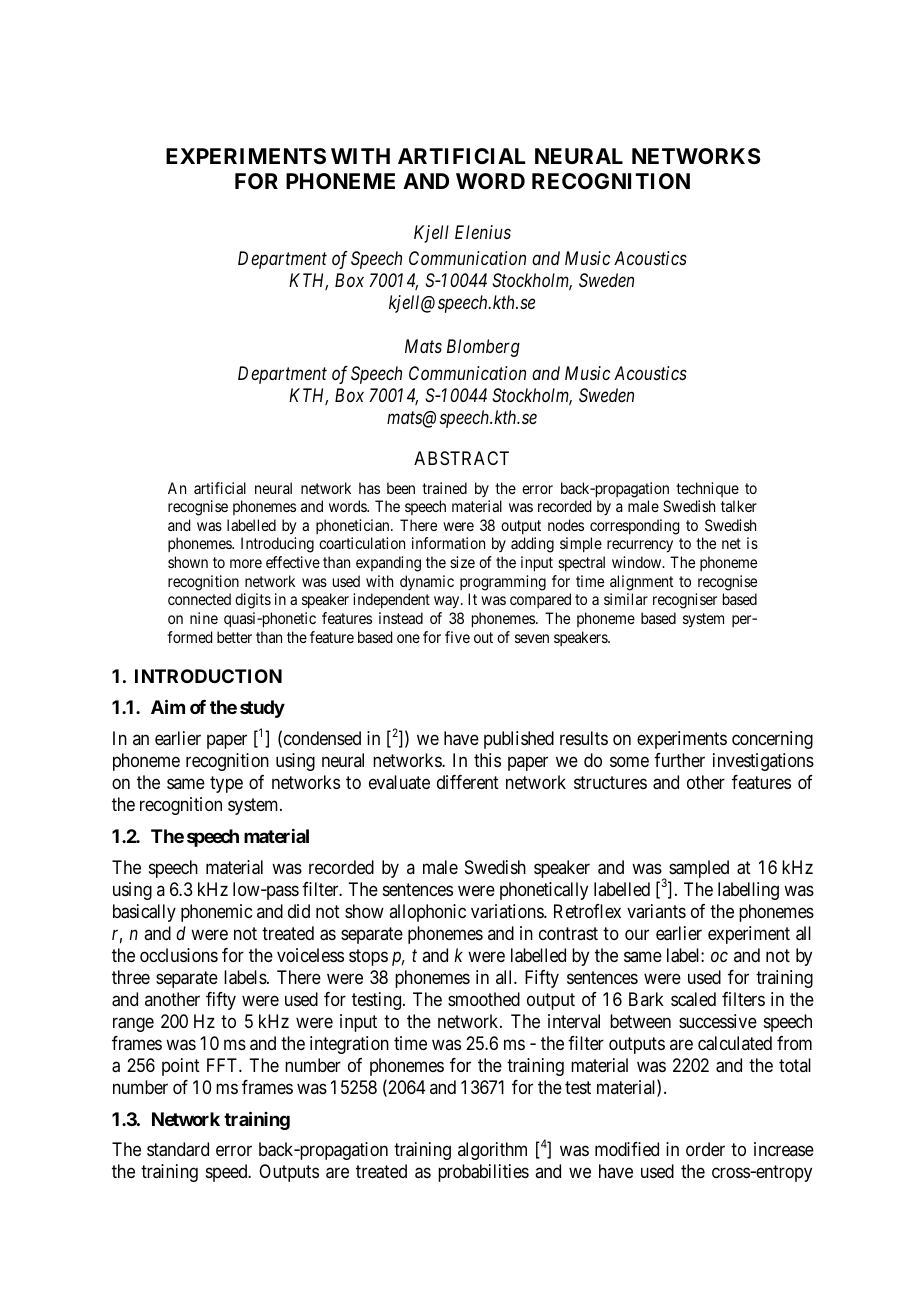 Image resolution: width=924 pixels, height=1308 pixels. Describe the element at coordinates (492, 1151) in the page. I see `algorithm` at that location.
